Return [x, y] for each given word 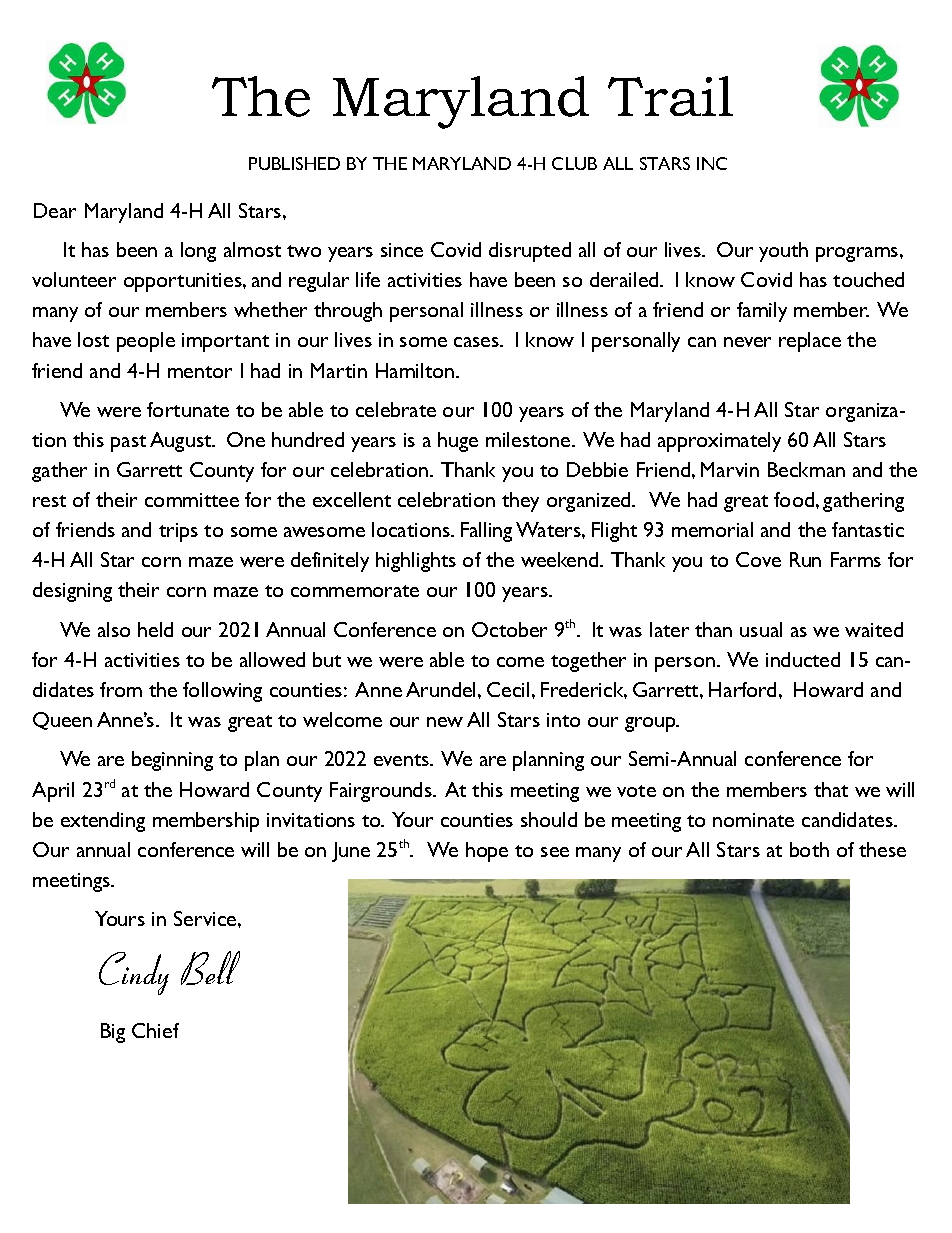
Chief [155, 1030]
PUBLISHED [294, 163]
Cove [758, 559]
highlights [416, 562]
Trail [670, 96]
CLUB [574, 163]
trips [178, 532]
